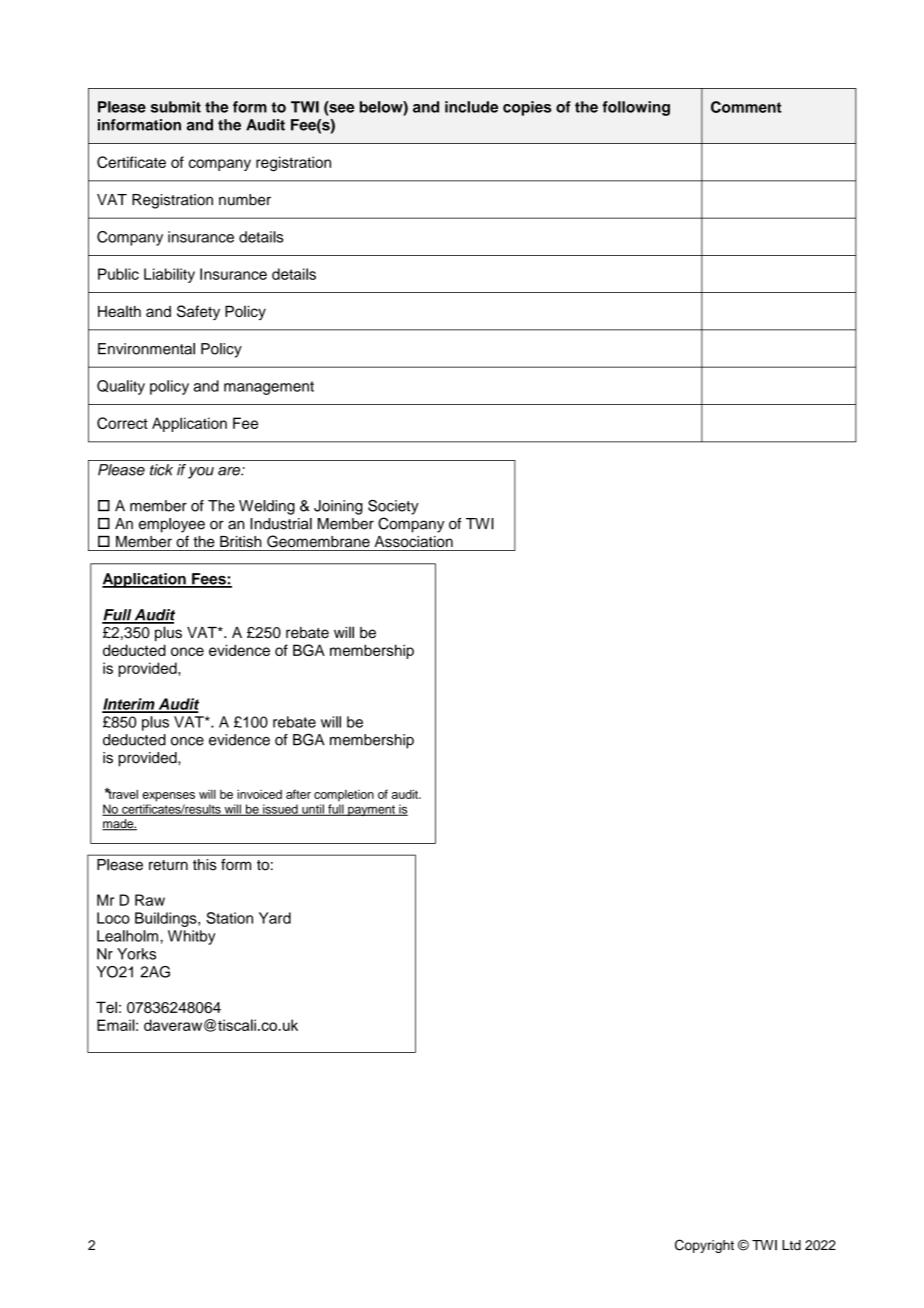 The image size is (924, 1308). I want to click on Comment, so click(746, 107).
